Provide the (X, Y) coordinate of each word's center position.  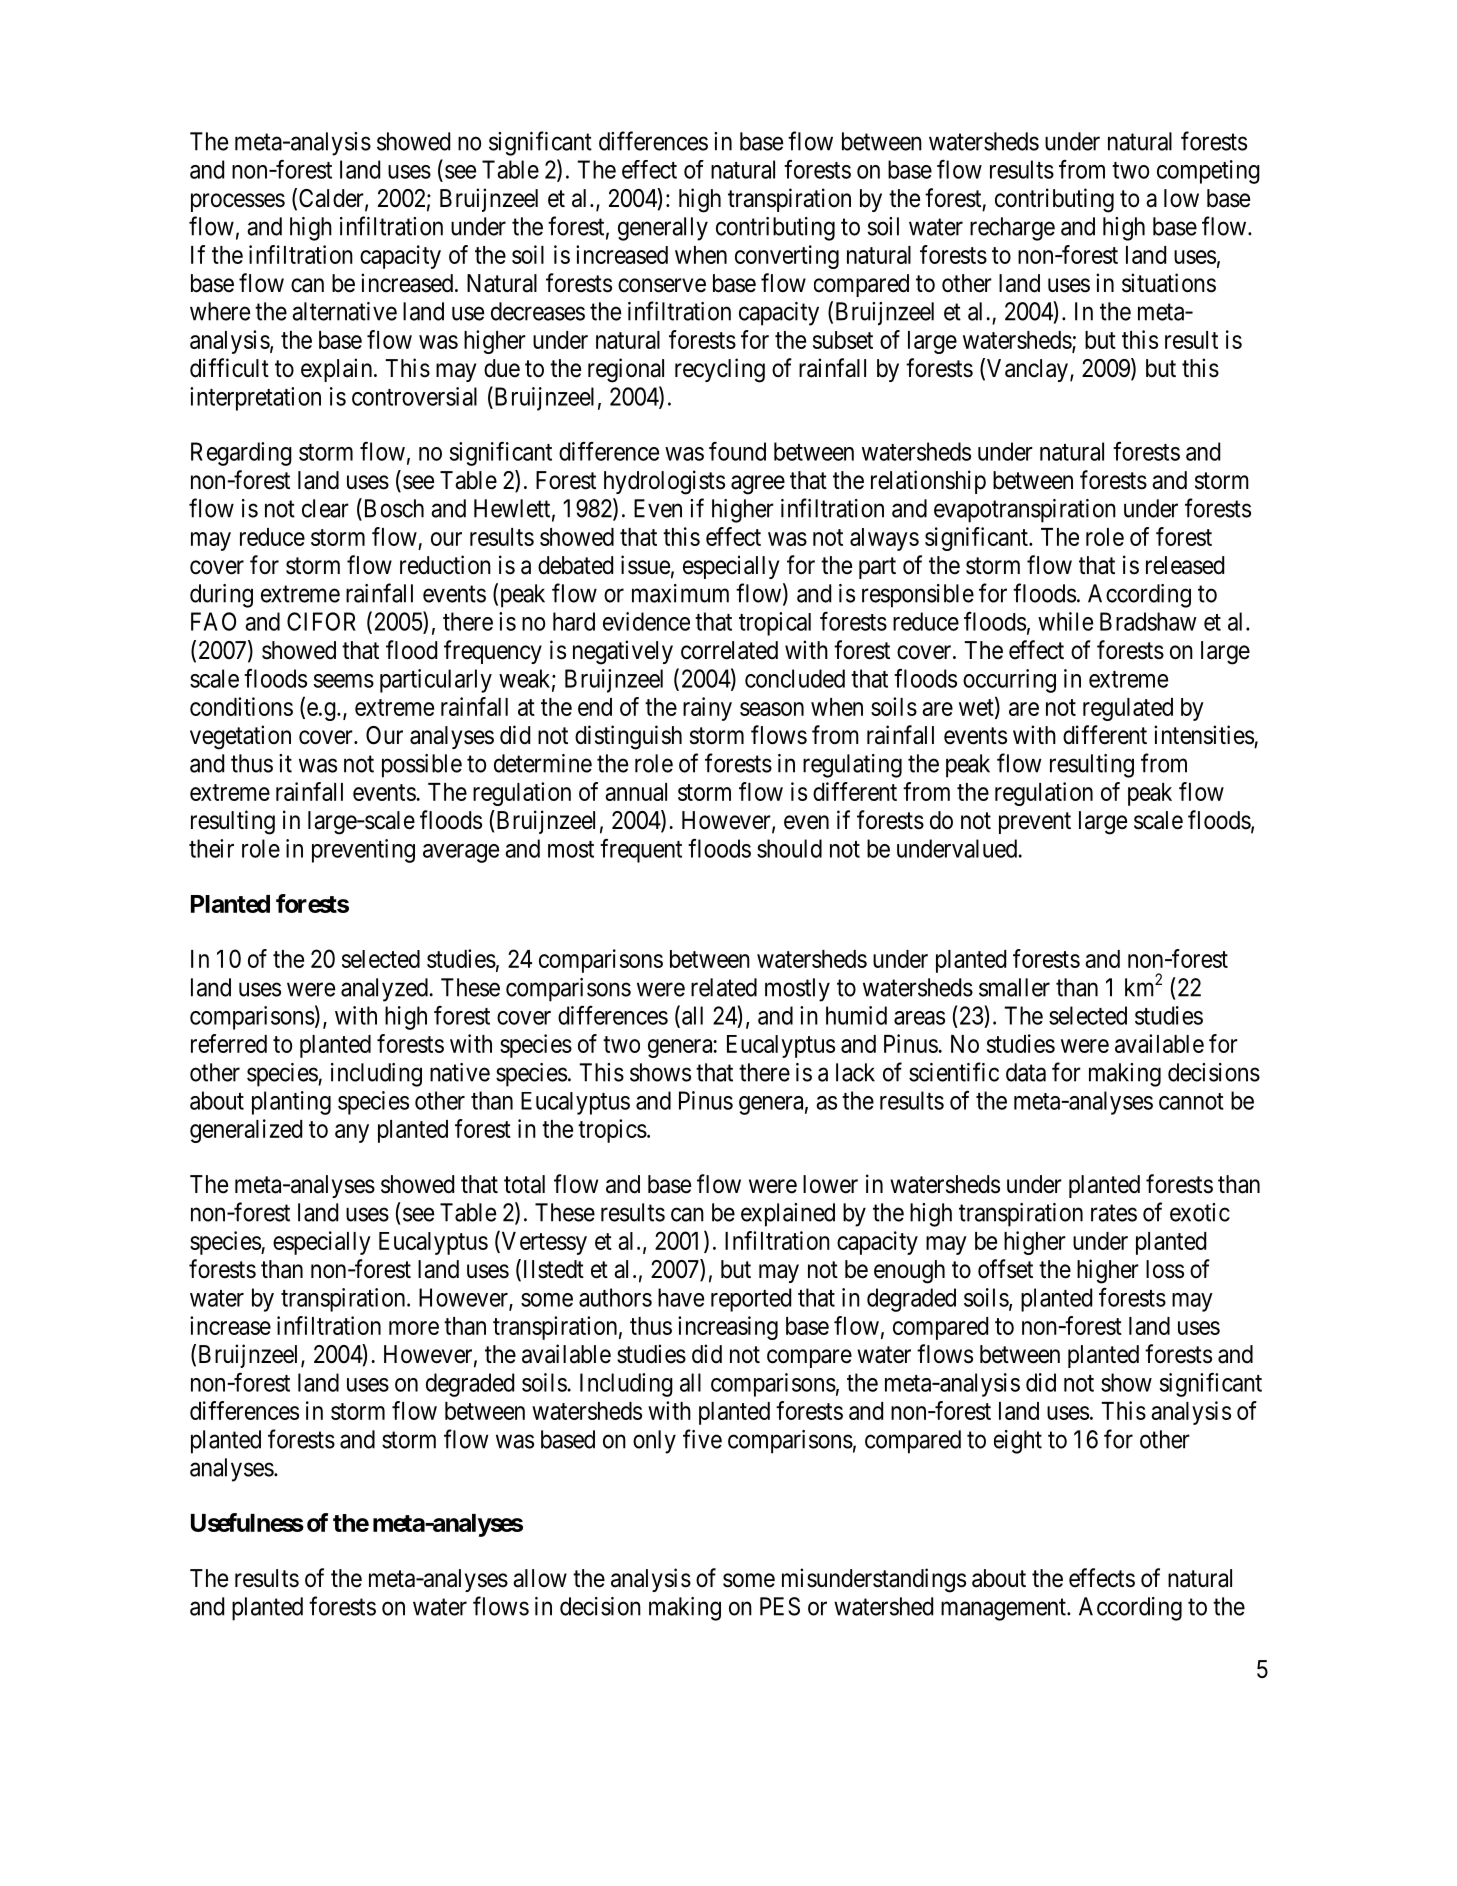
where (220, 311)
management (1004, 1610)
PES (780, 1606)
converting (787, 257)
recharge (1012, 229)
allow (540, 1578)
